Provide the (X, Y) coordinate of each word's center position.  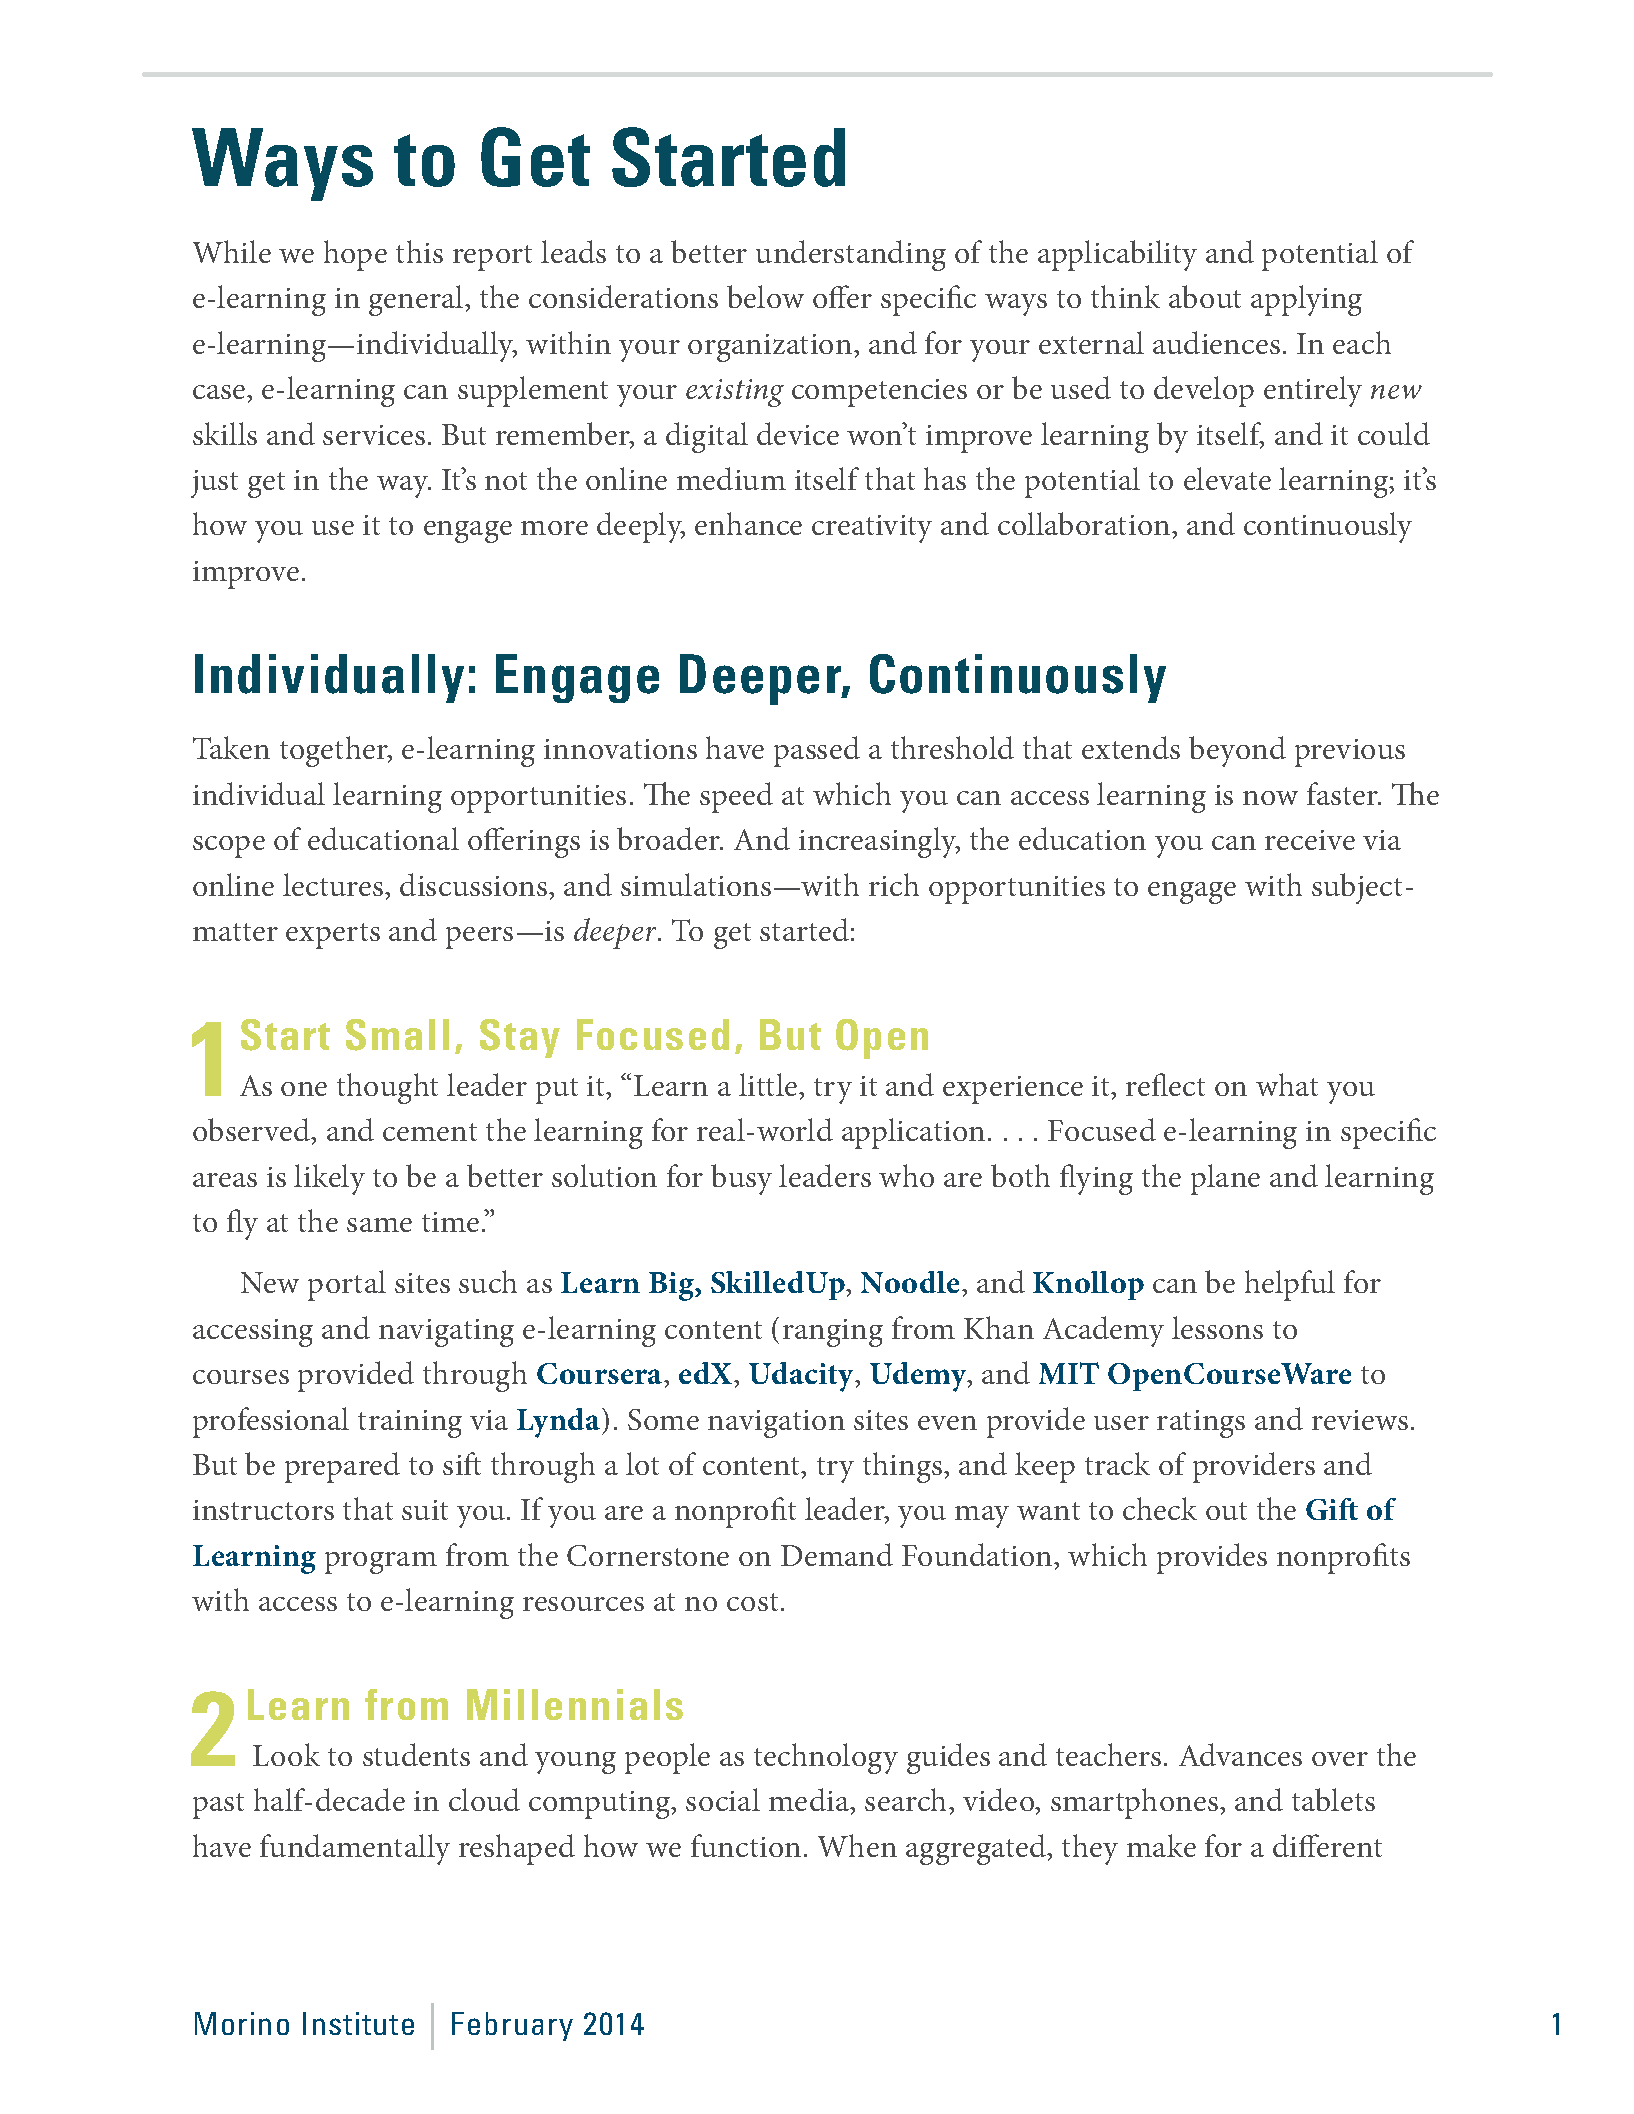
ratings (1201, 1424)
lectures (334, 884)
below (765, 296)
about (1205, 296)
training (410, 1424)
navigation (776, 1424)
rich (894, 884)
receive (1310, 840)
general (417, 300)
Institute (358, 2023)
